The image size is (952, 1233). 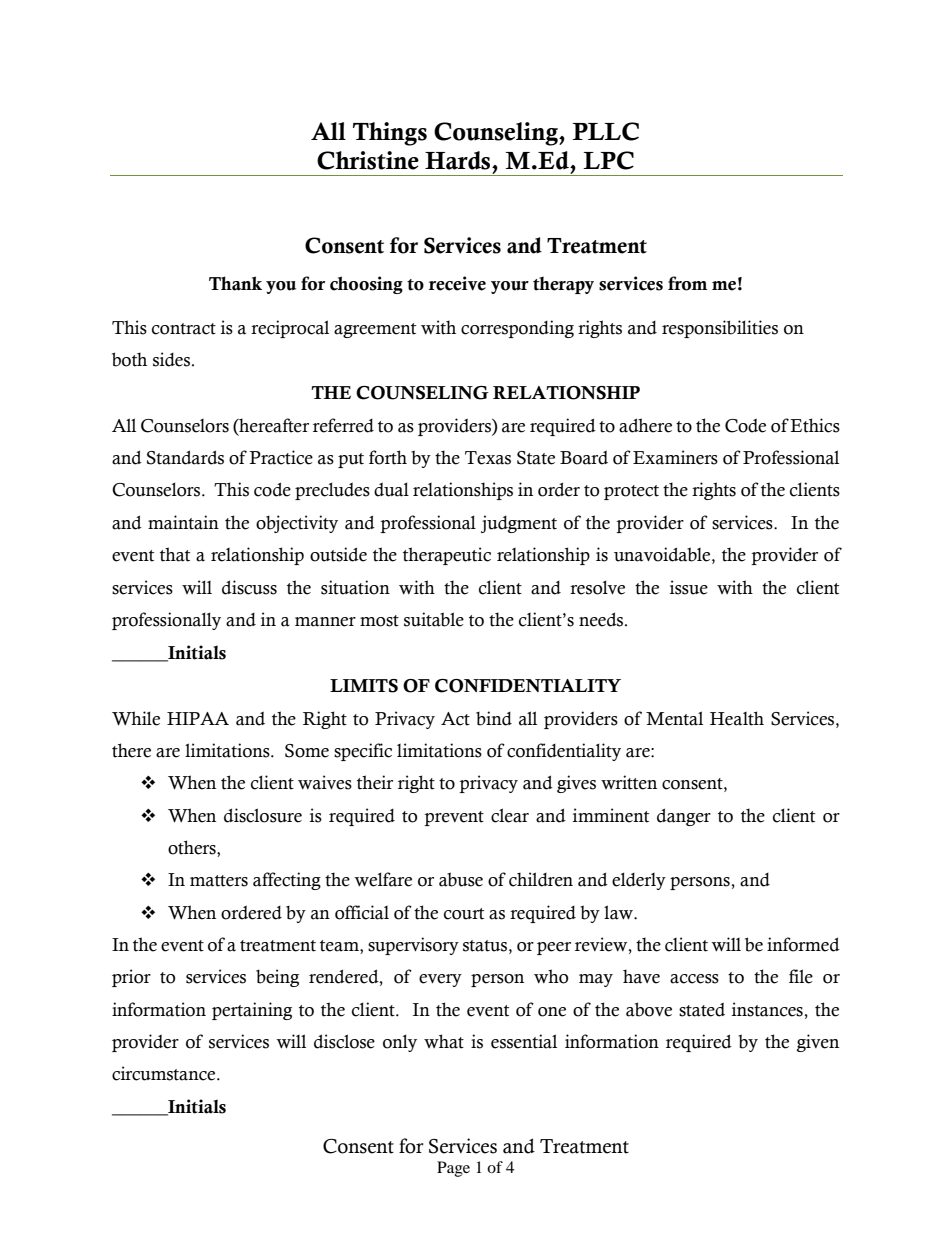 What do you see at coordinates (185, 457) in the image?
I see `Standards` at bounding box center [185, 457].
